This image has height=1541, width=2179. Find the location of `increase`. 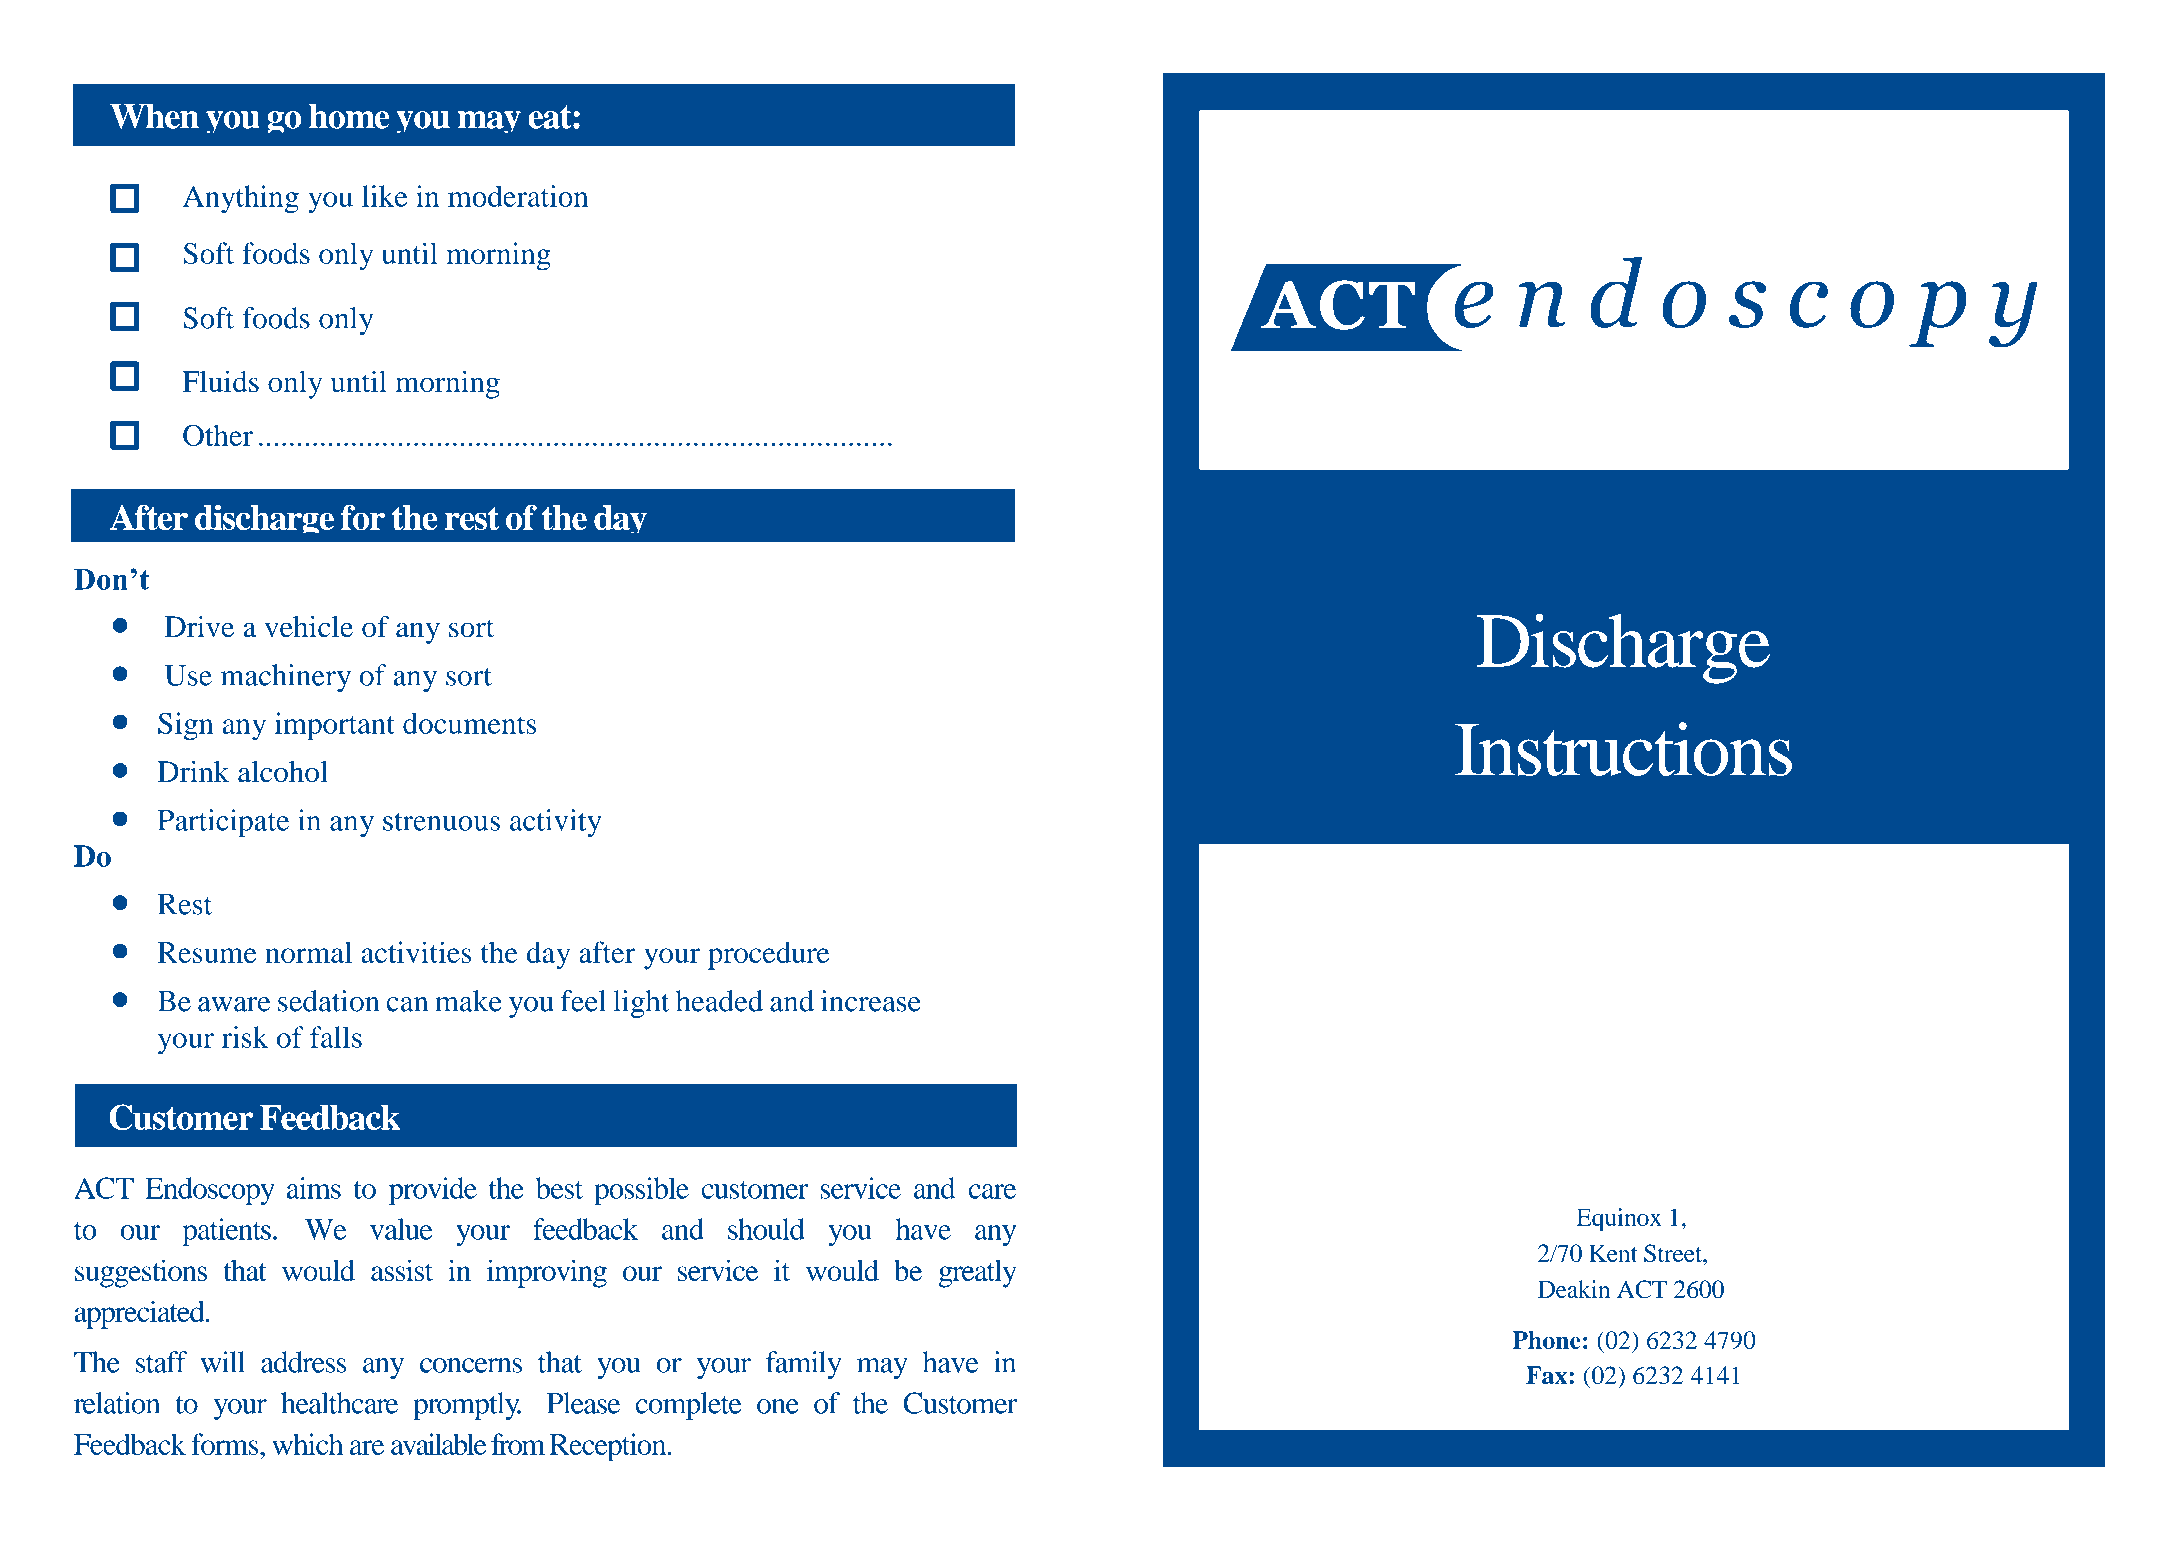

increase is located at coordinates (871, 1001).
